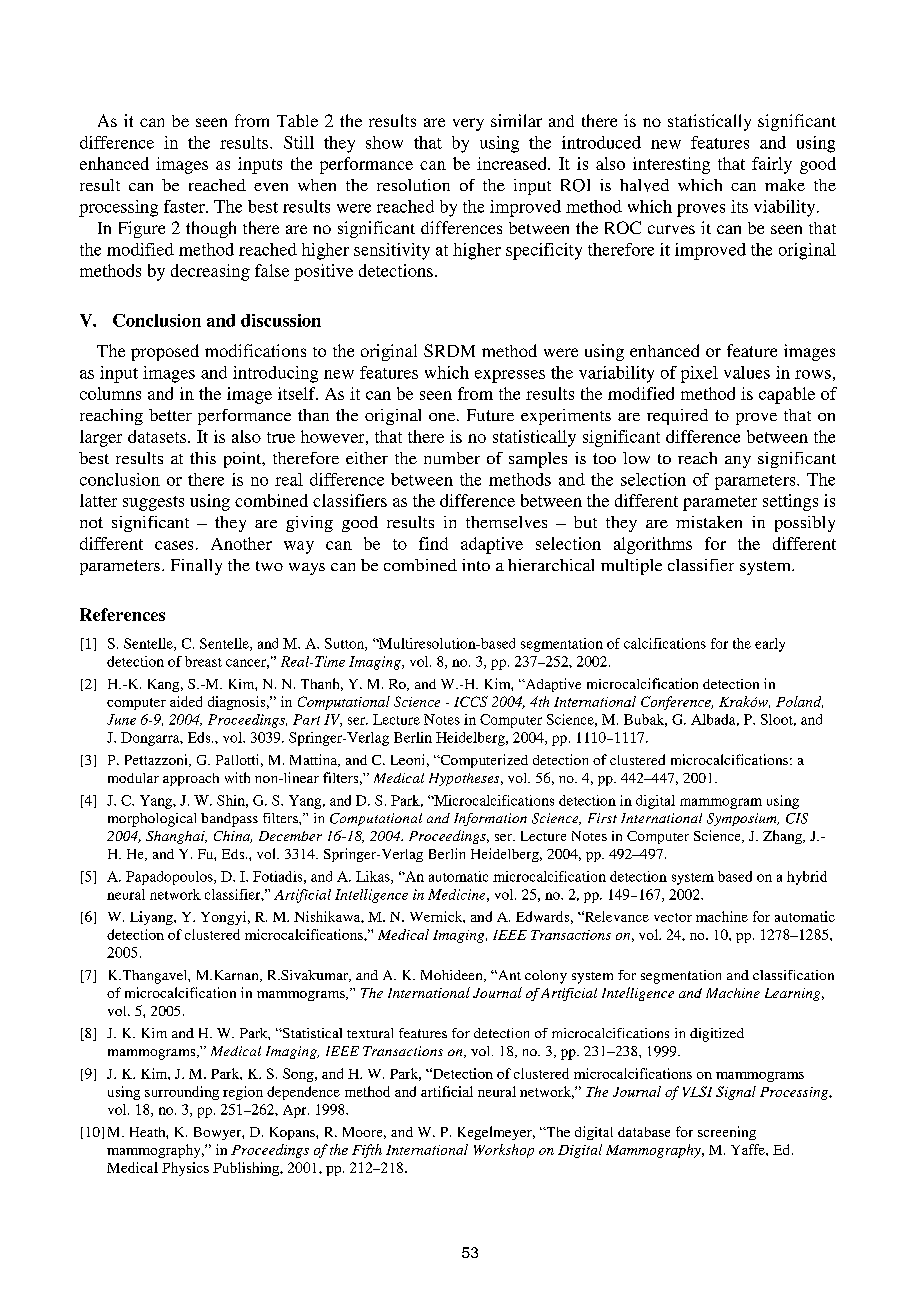 This screenshot has width=924, height=1308. Describe the element at coordinates (203, 458) in the screenshot. I see `this` at that location.
